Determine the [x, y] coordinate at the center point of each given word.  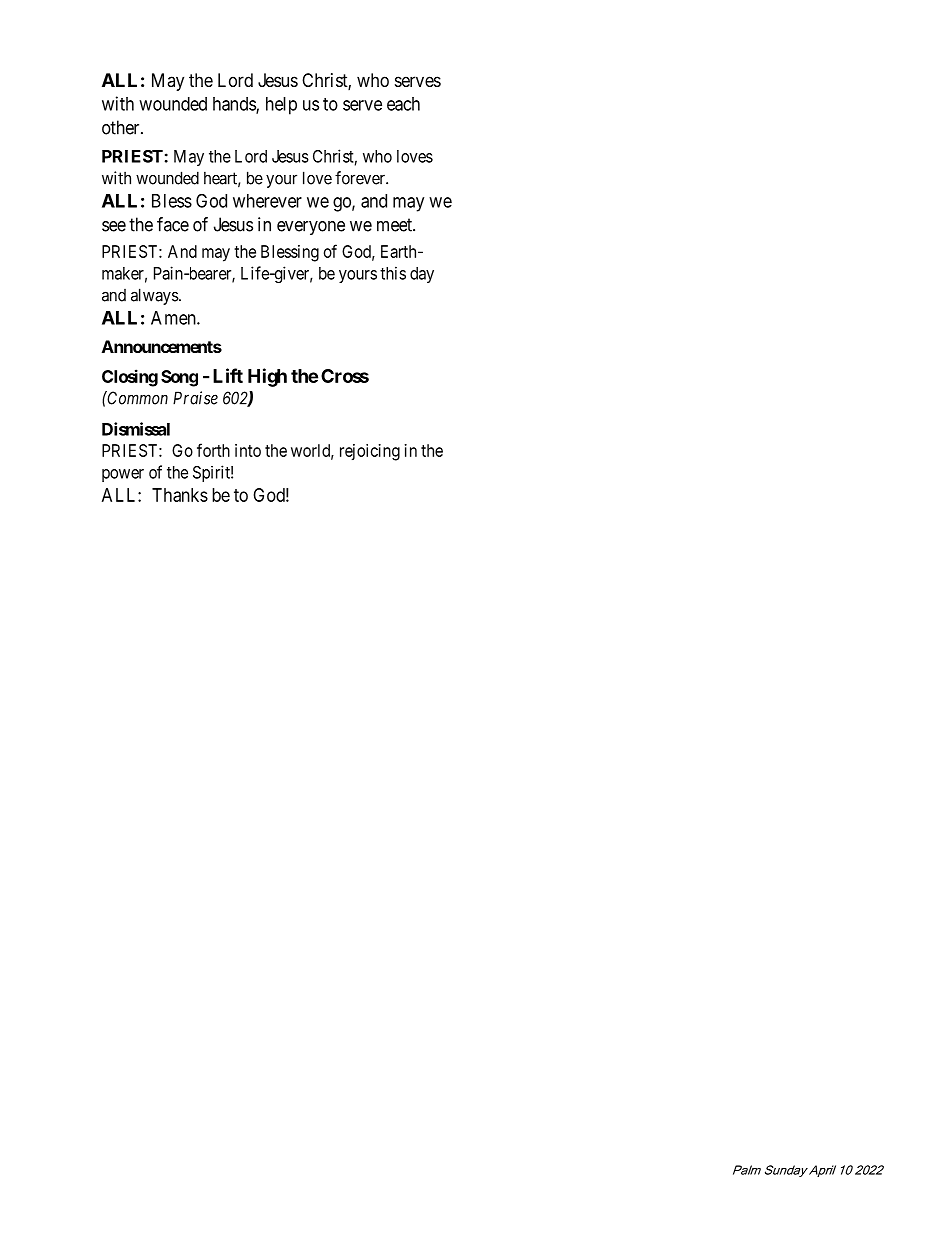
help [281, 106]
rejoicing [370, 452]
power [123, 475]
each [403, 104]
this [393, 273]
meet [395, 225]
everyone [311, 228]
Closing [130, 378]
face [173, 224]
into [248, 450]
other [122, 127]
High [267, 377]
